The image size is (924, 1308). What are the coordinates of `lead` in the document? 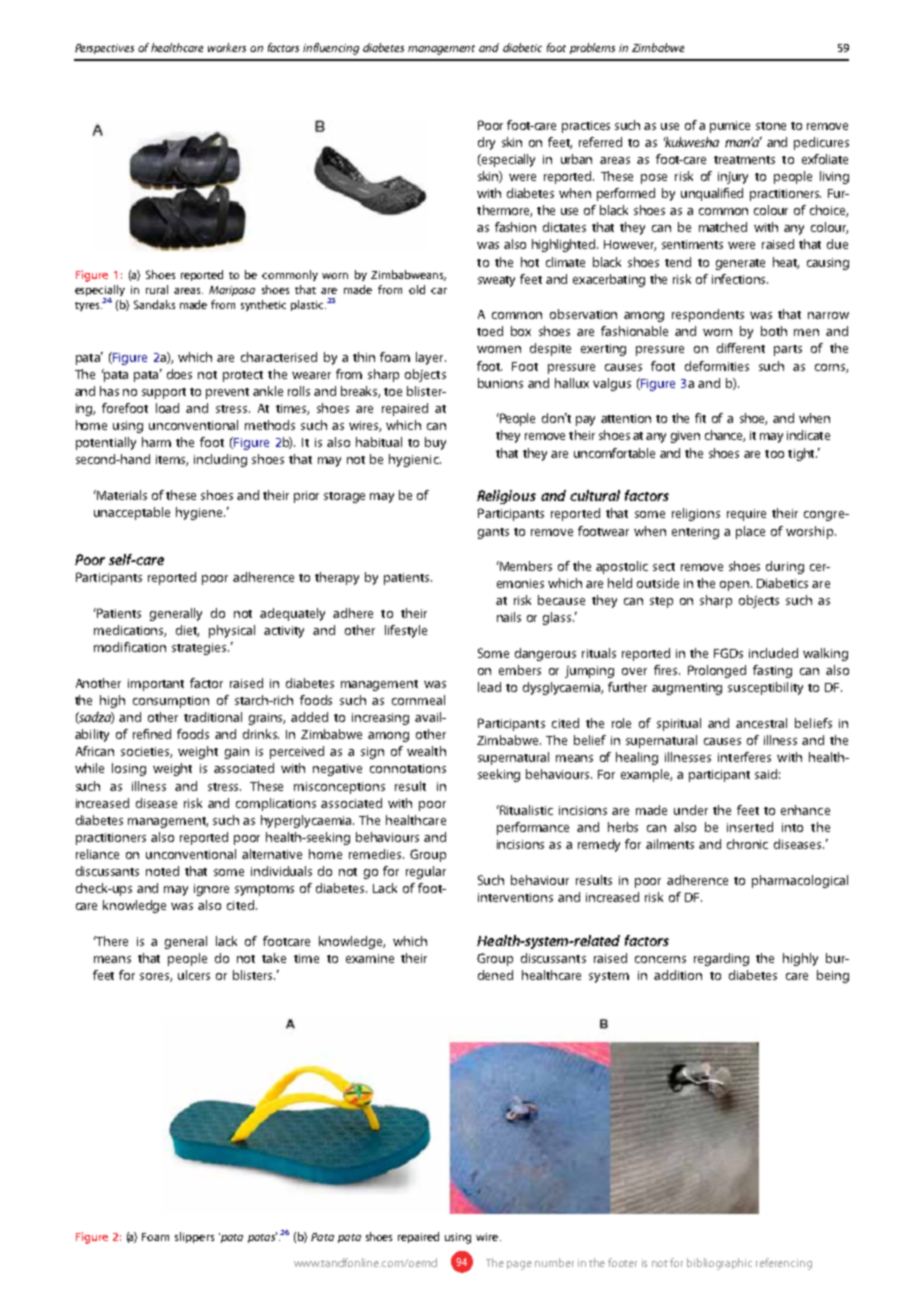 It's located at (489, 687).
